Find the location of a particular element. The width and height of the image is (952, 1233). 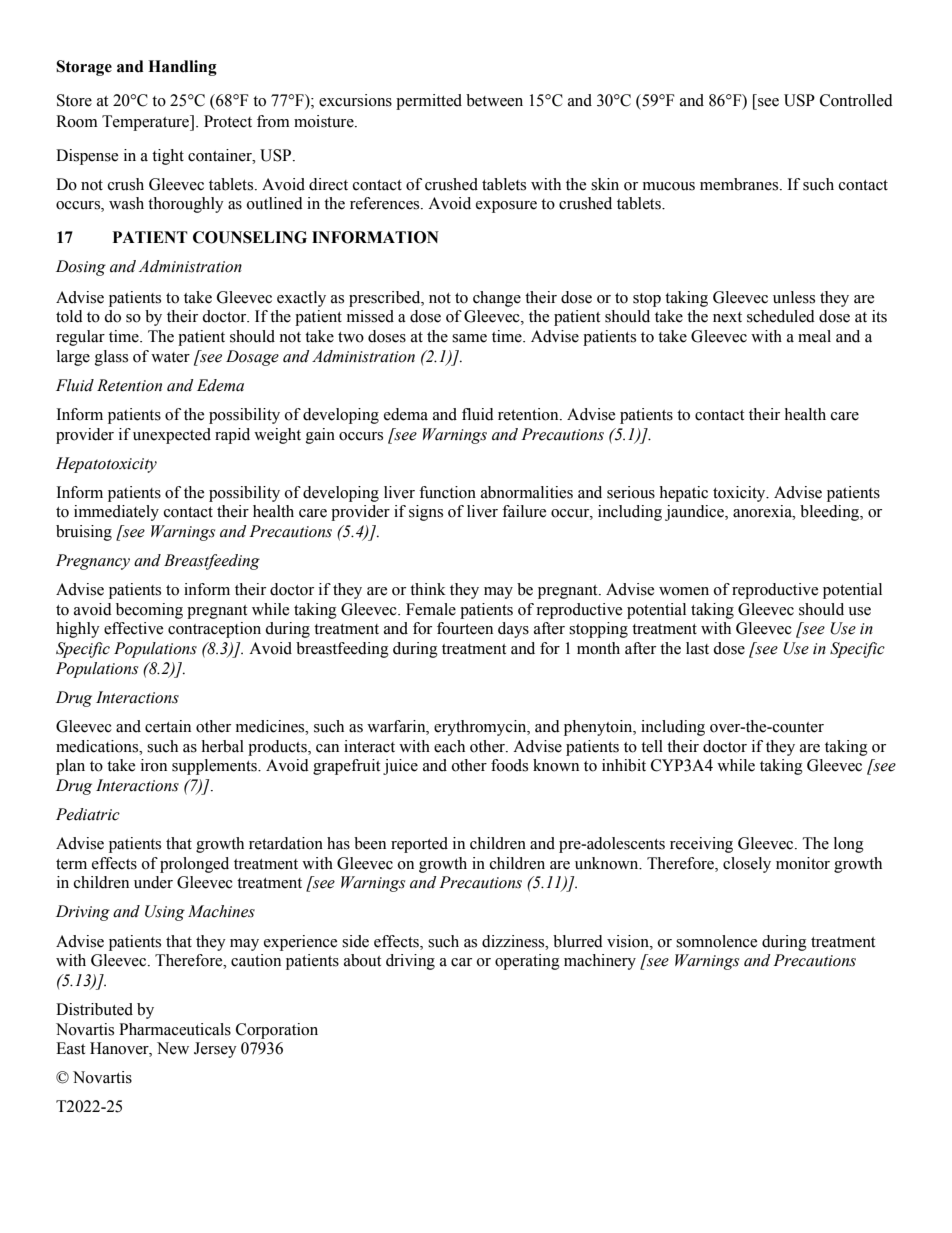

think is located at coordinates (428, 589).
